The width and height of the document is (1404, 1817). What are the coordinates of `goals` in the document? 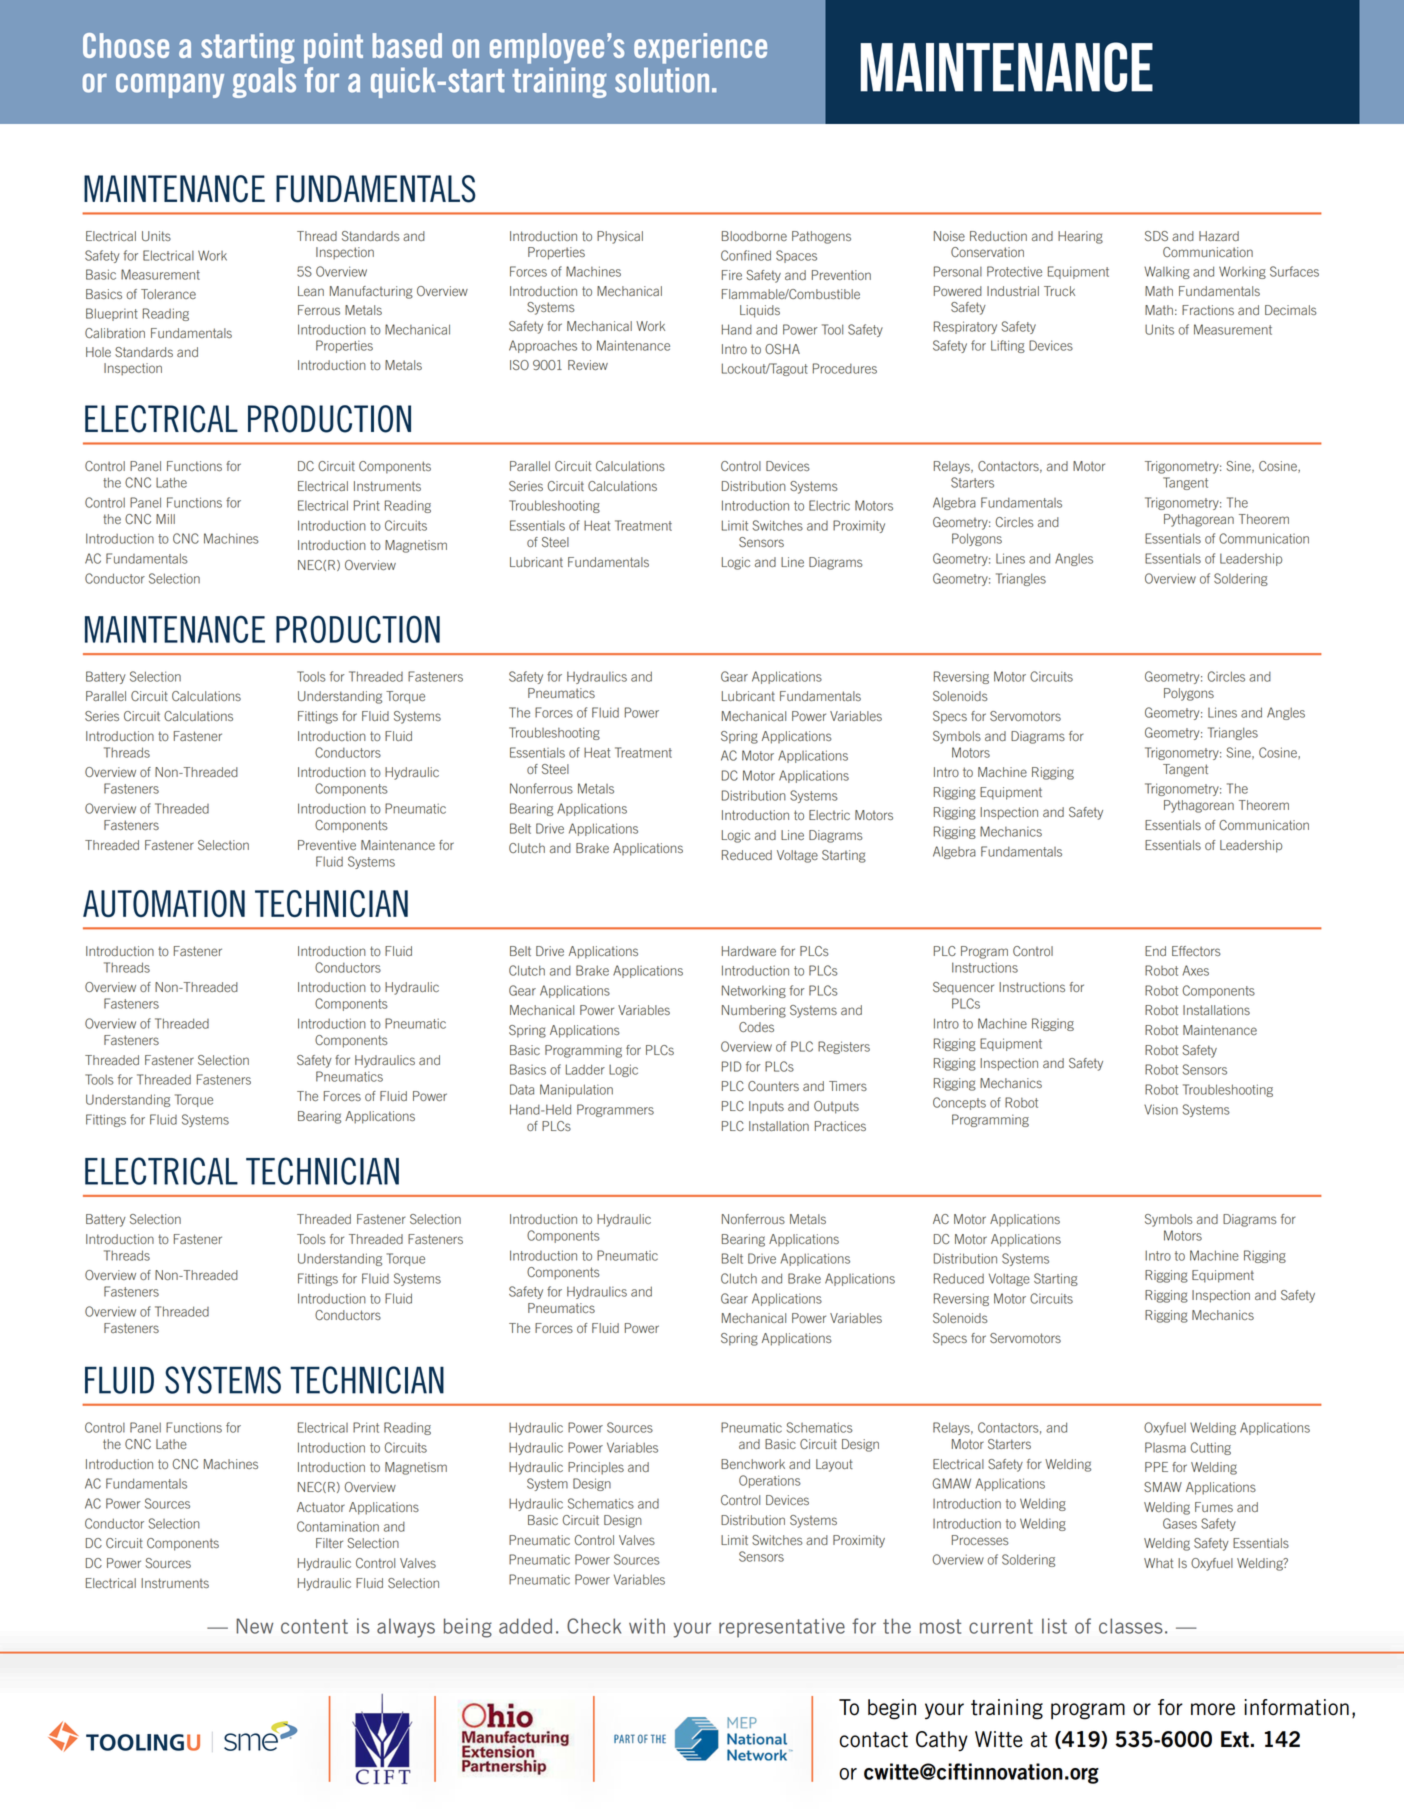 It's located at (264, 83).
